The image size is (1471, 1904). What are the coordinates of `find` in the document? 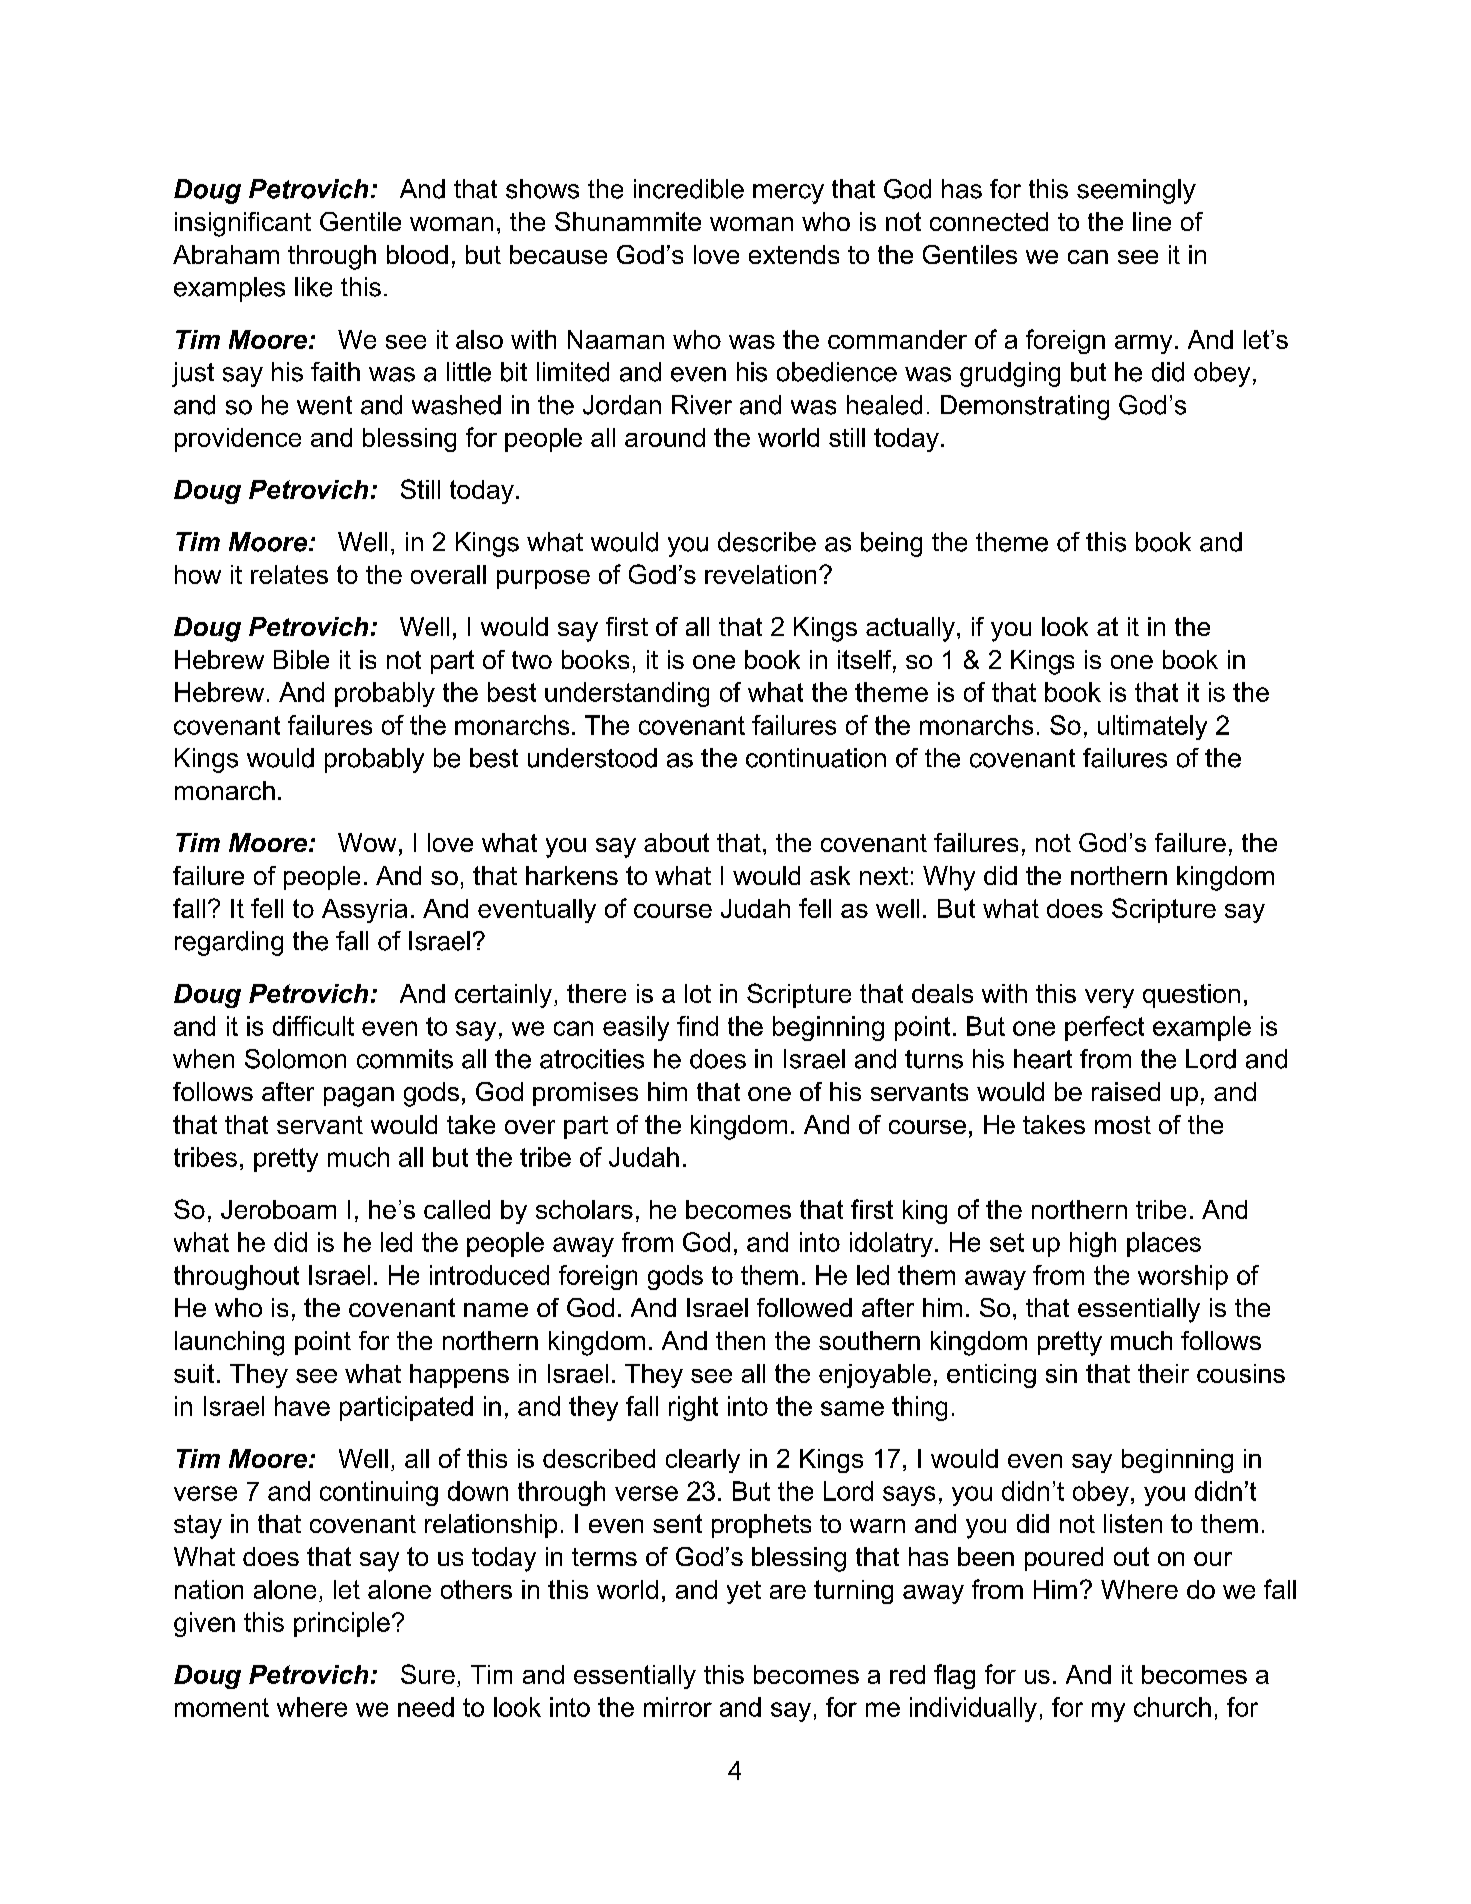 It's located at (697, 1026).
